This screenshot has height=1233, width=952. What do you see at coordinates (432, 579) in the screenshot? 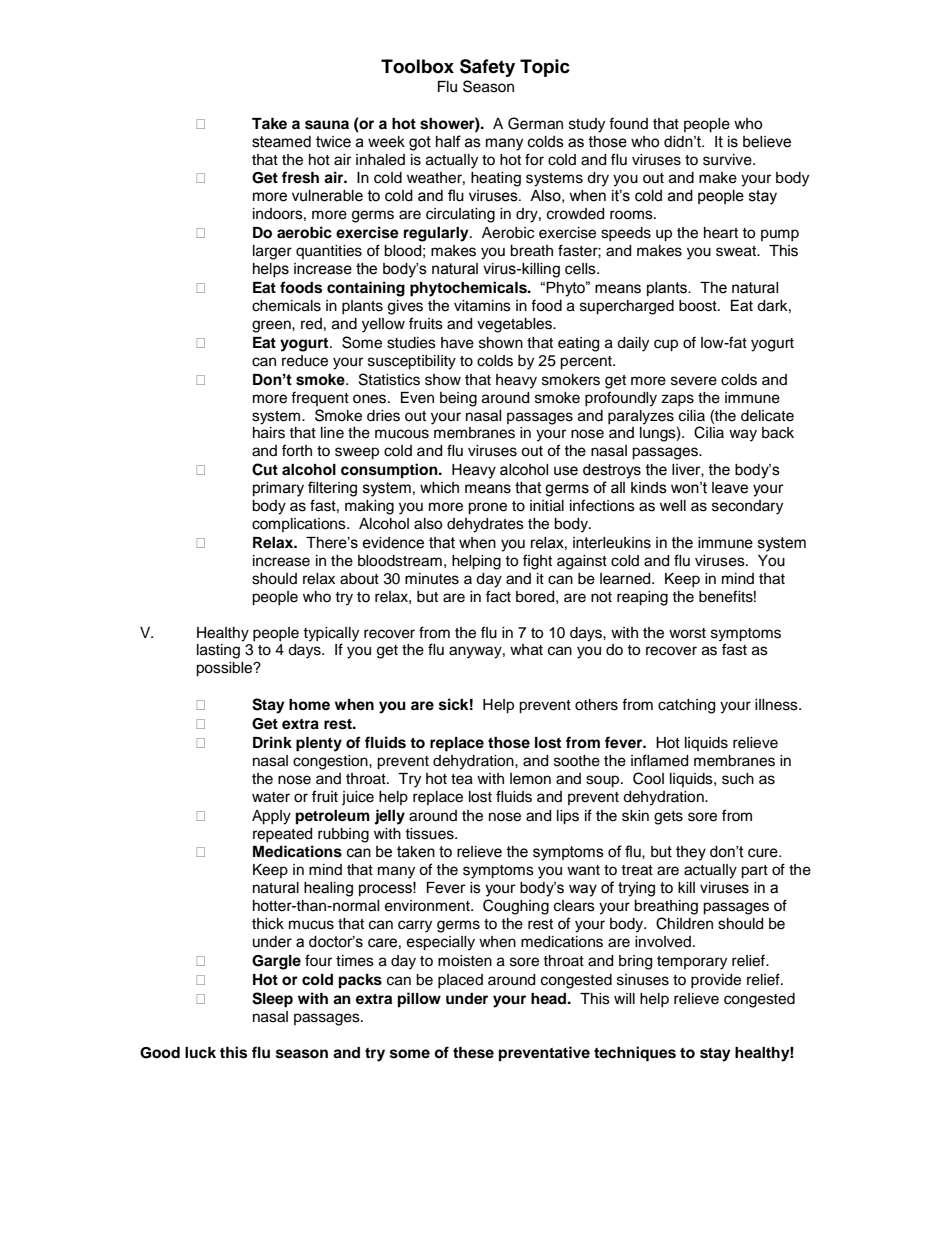
I see `minutes` at bounding box center [432, 579].
